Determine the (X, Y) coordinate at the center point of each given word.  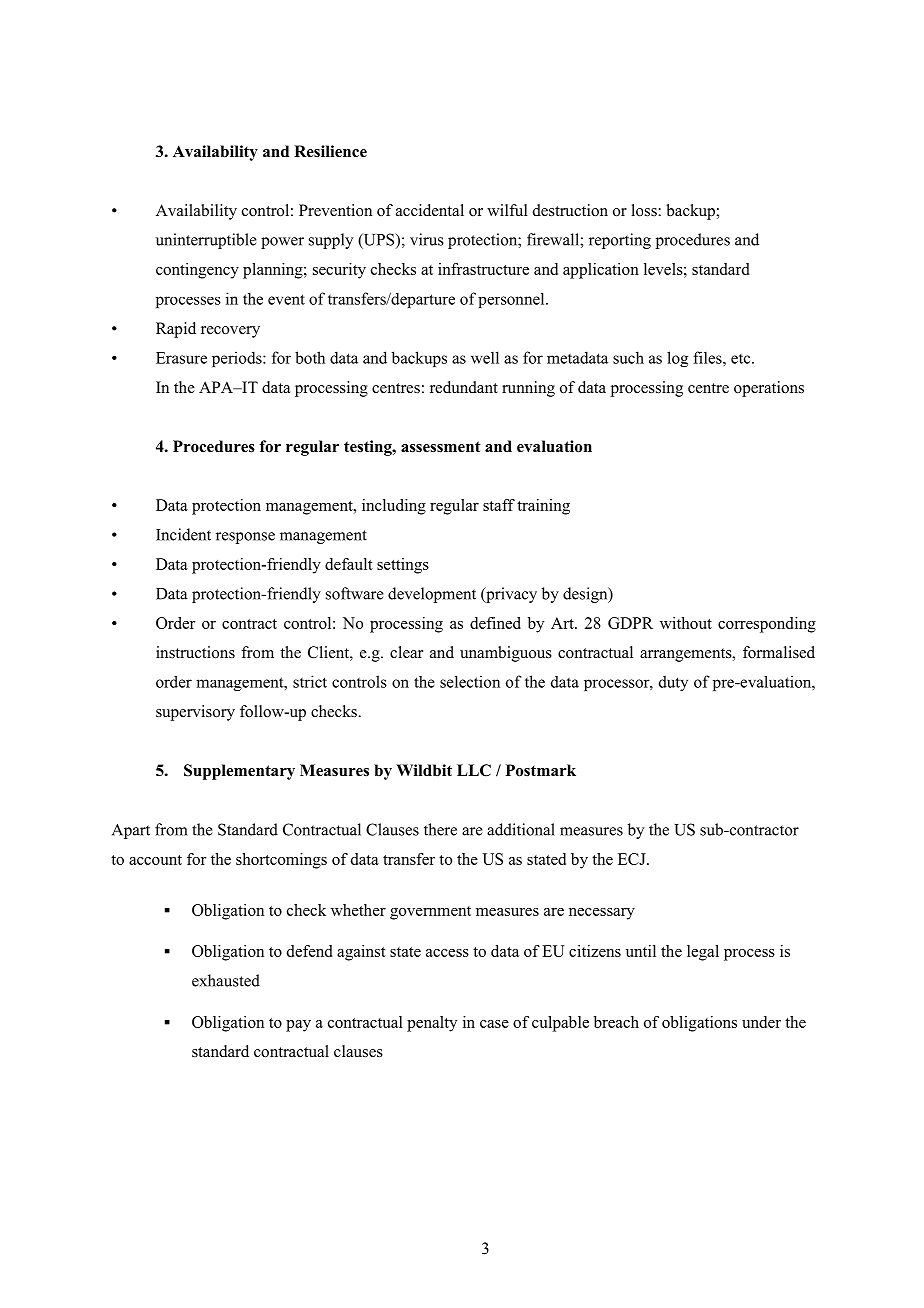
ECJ (633, 859)
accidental (430, 210)
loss (645, 210)
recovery (230, 332)
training (543, 507)
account (155, 860)
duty (673, 683)
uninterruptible (206, 241)
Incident (183, 534)
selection (470, 681)
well (485, 357)
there (440, 829)
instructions (195, 652)
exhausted (226, 980)
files (708, 357)
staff (499, 505)
